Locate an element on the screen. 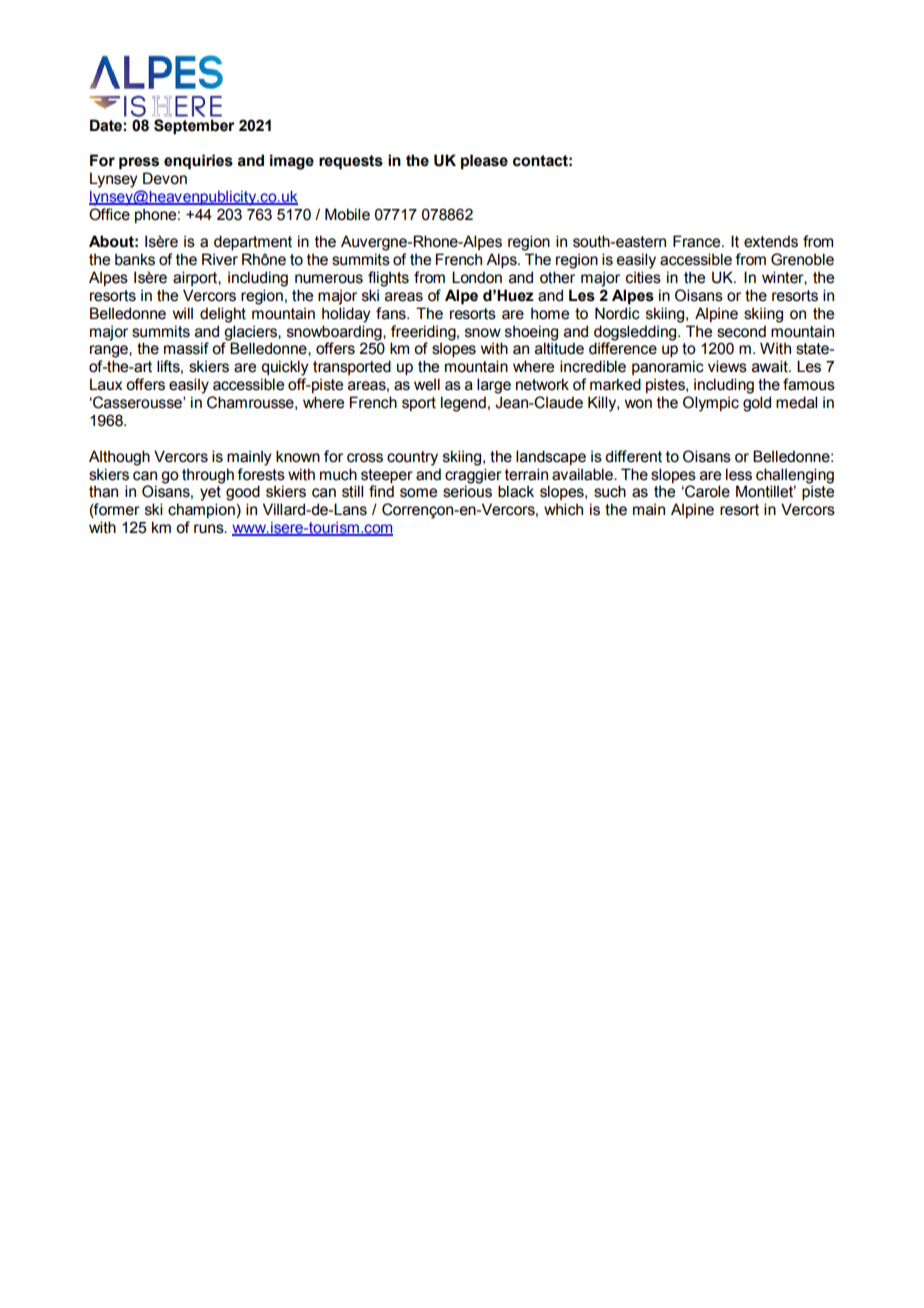 Image resolution: width=924 pixels, height=1308 pixels. serious is located at coordinates (467, 491).
